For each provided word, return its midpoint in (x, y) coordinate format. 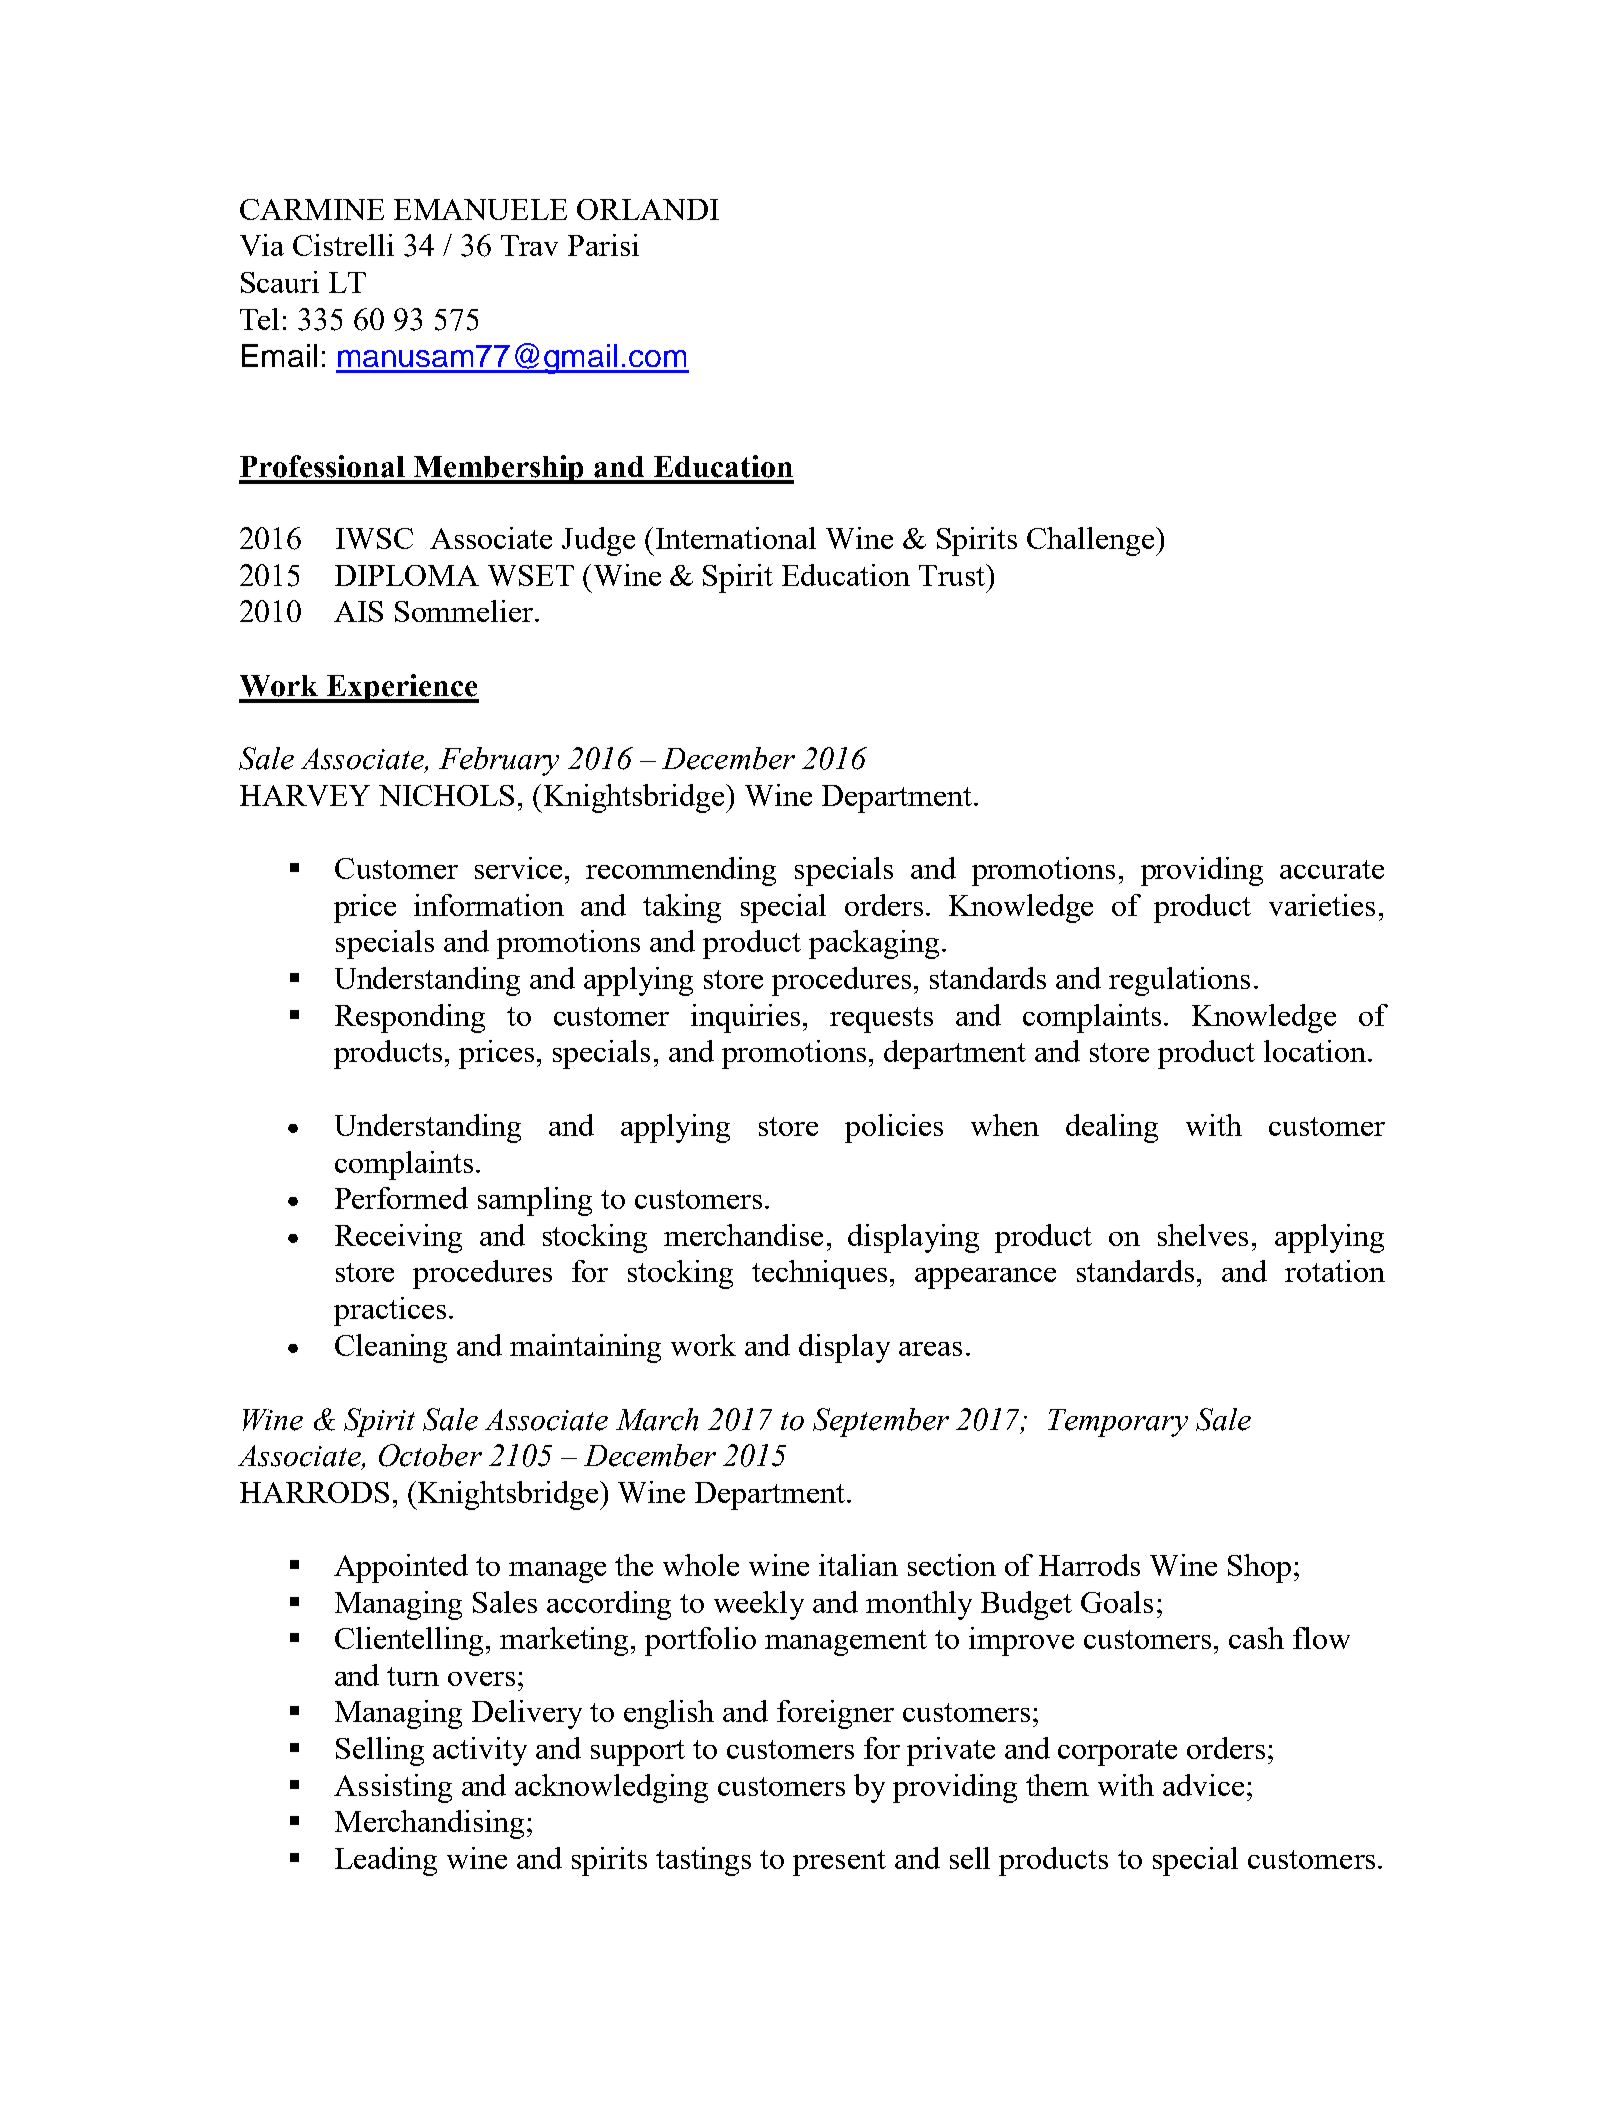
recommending (681, 871)
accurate (1332, 869)
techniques (819, 1274)
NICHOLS (446, 795)
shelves (1203, 1235)
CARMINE (312, 209)
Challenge (1092, 541)
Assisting (393, 1788)
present (839, 1863)
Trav (529, 245)
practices (390, 1311)
